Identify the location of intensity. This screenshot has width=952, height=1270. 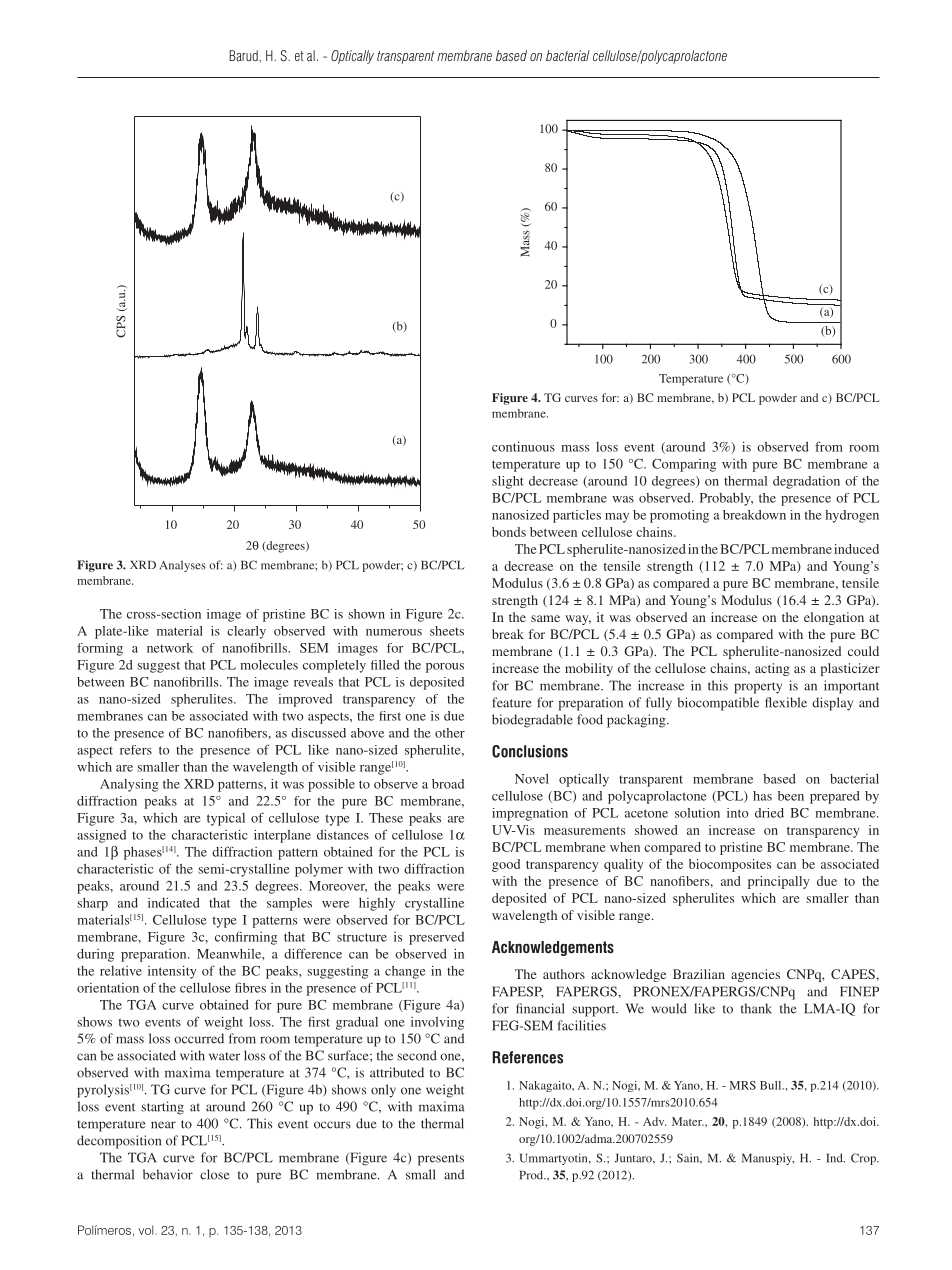
(172, 972).
